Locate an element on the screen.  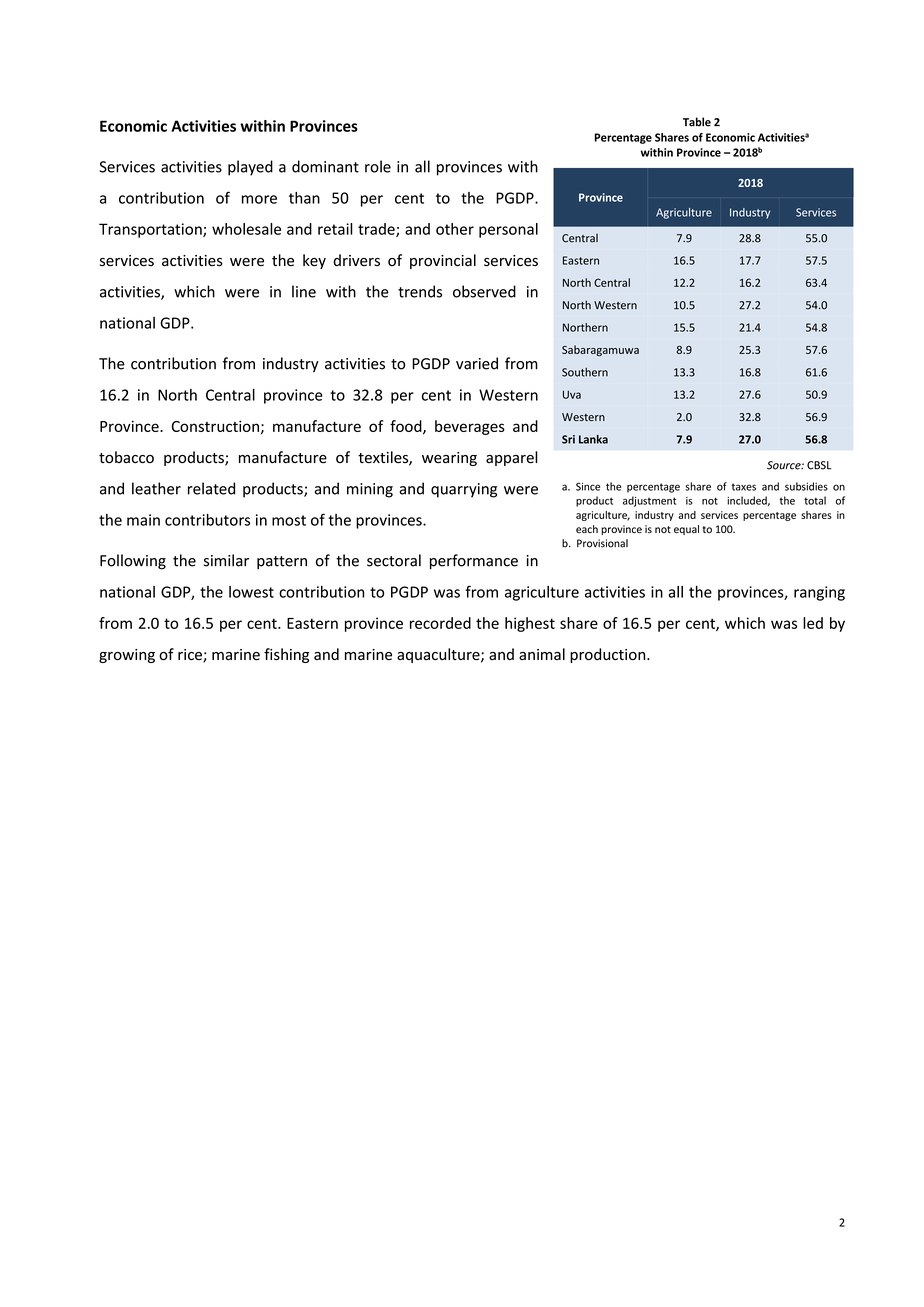
contributors is located at coordinates (207, 520).
